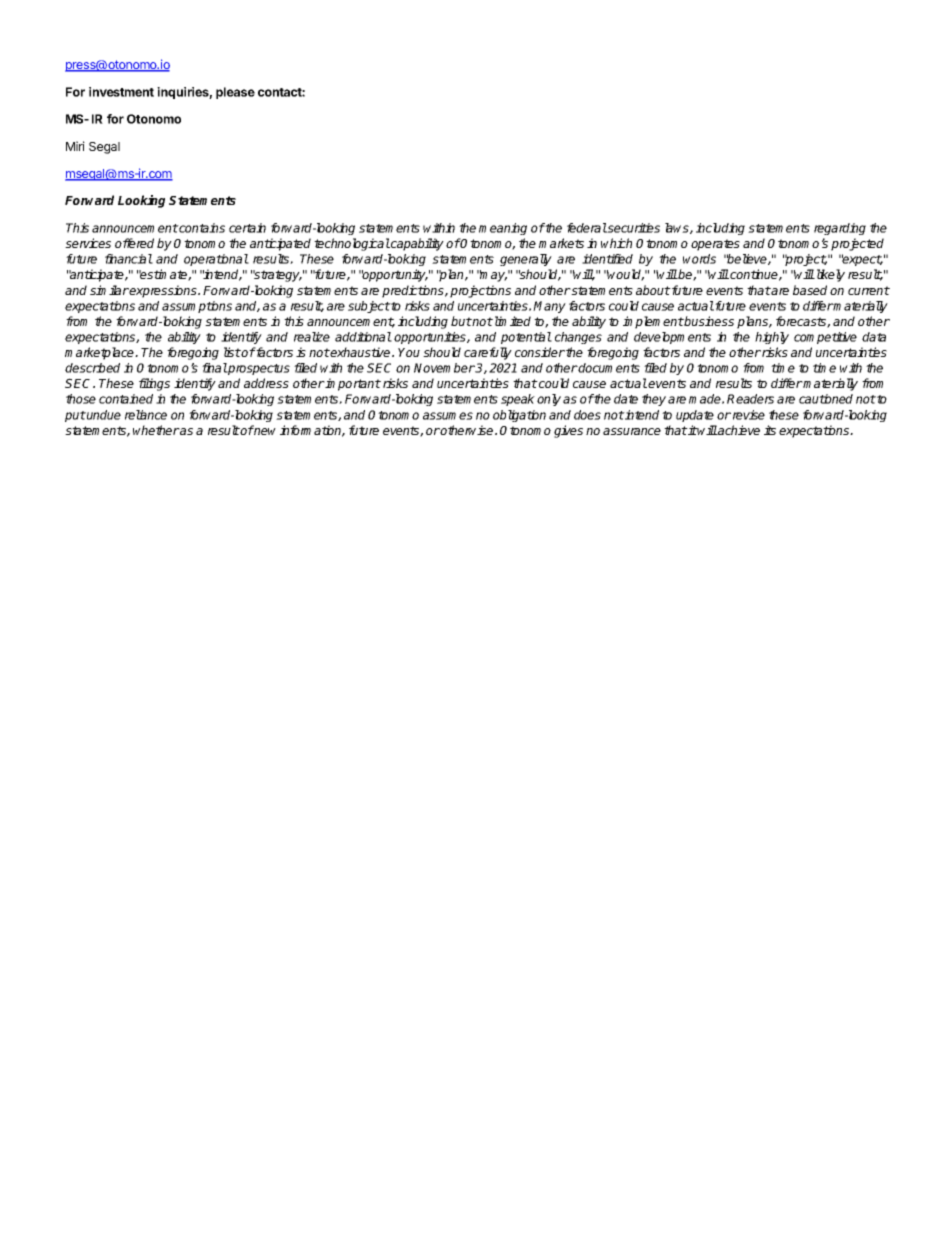  Describe the element at coordinates (129, 259) in the image. I see `financial` at that location.
